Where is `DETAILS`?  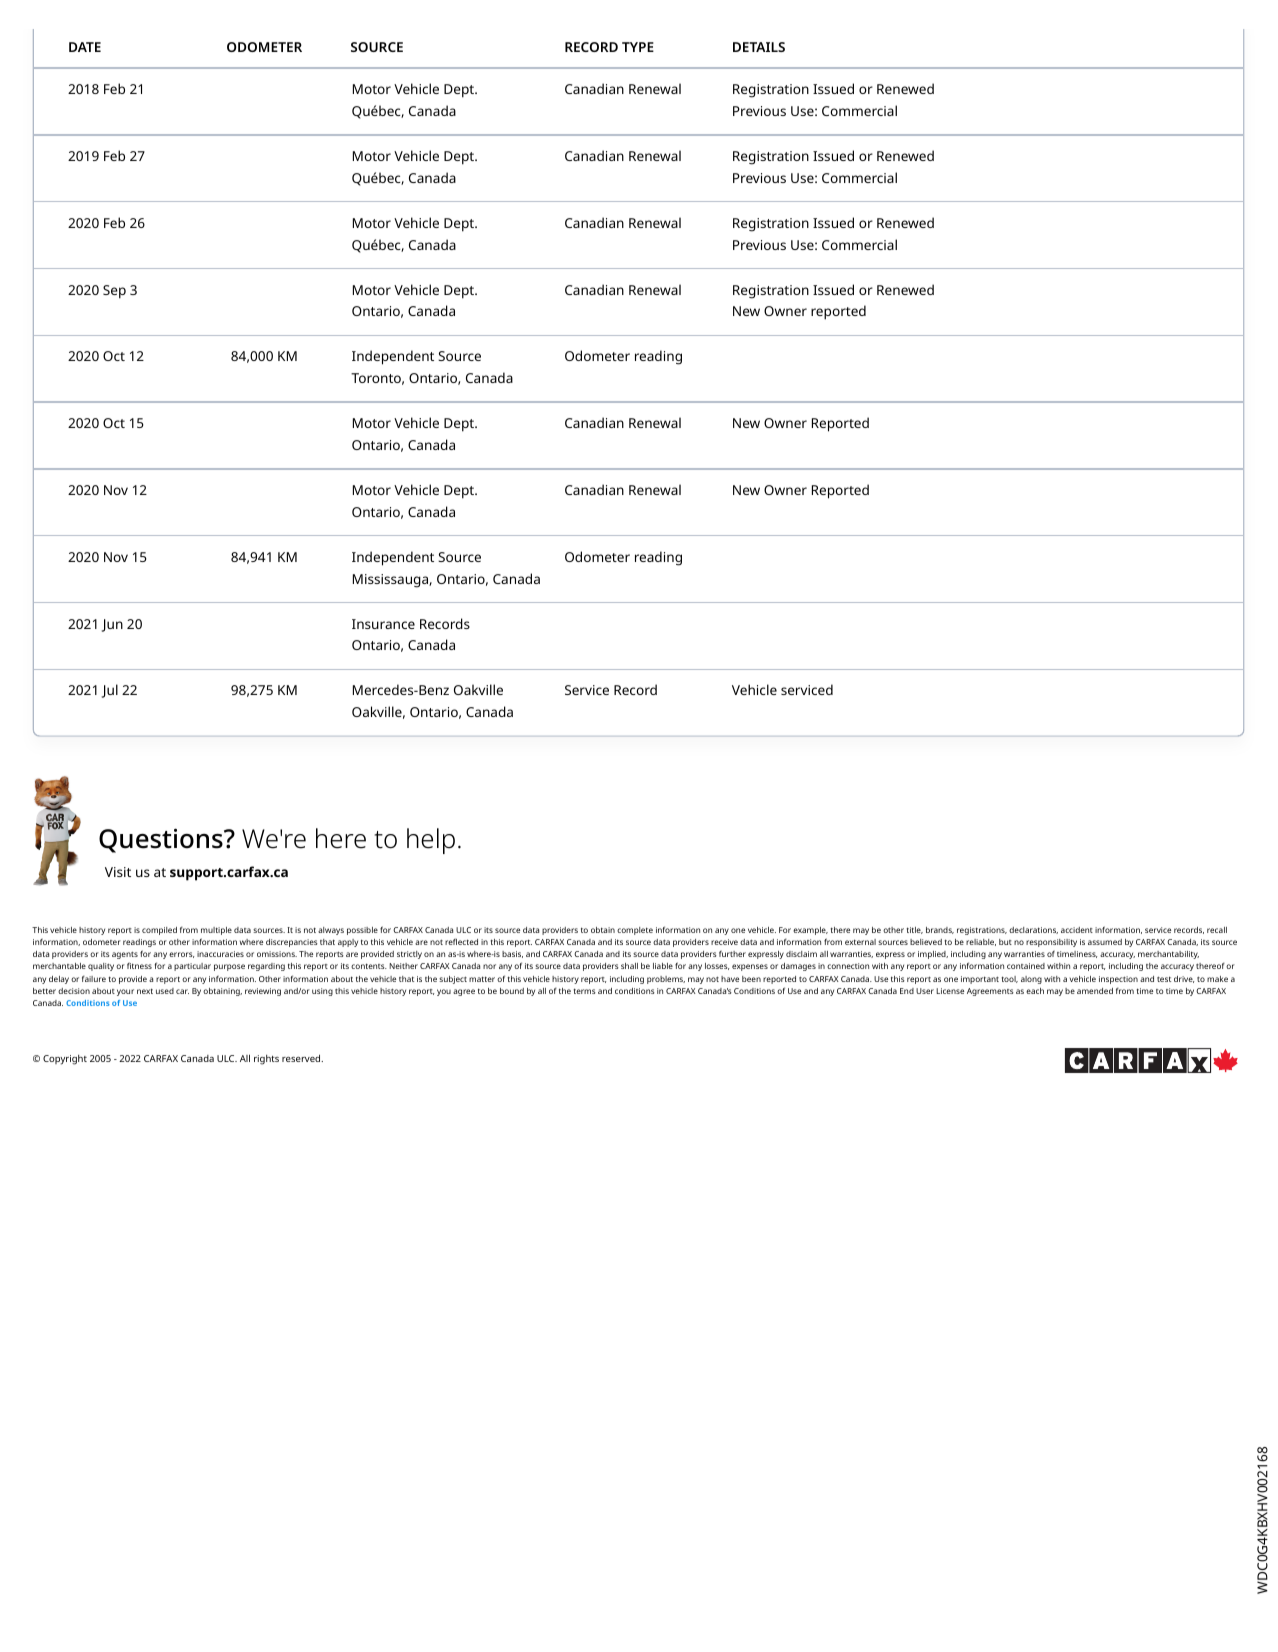 DETAILS is located at coordinates (759, 47).
